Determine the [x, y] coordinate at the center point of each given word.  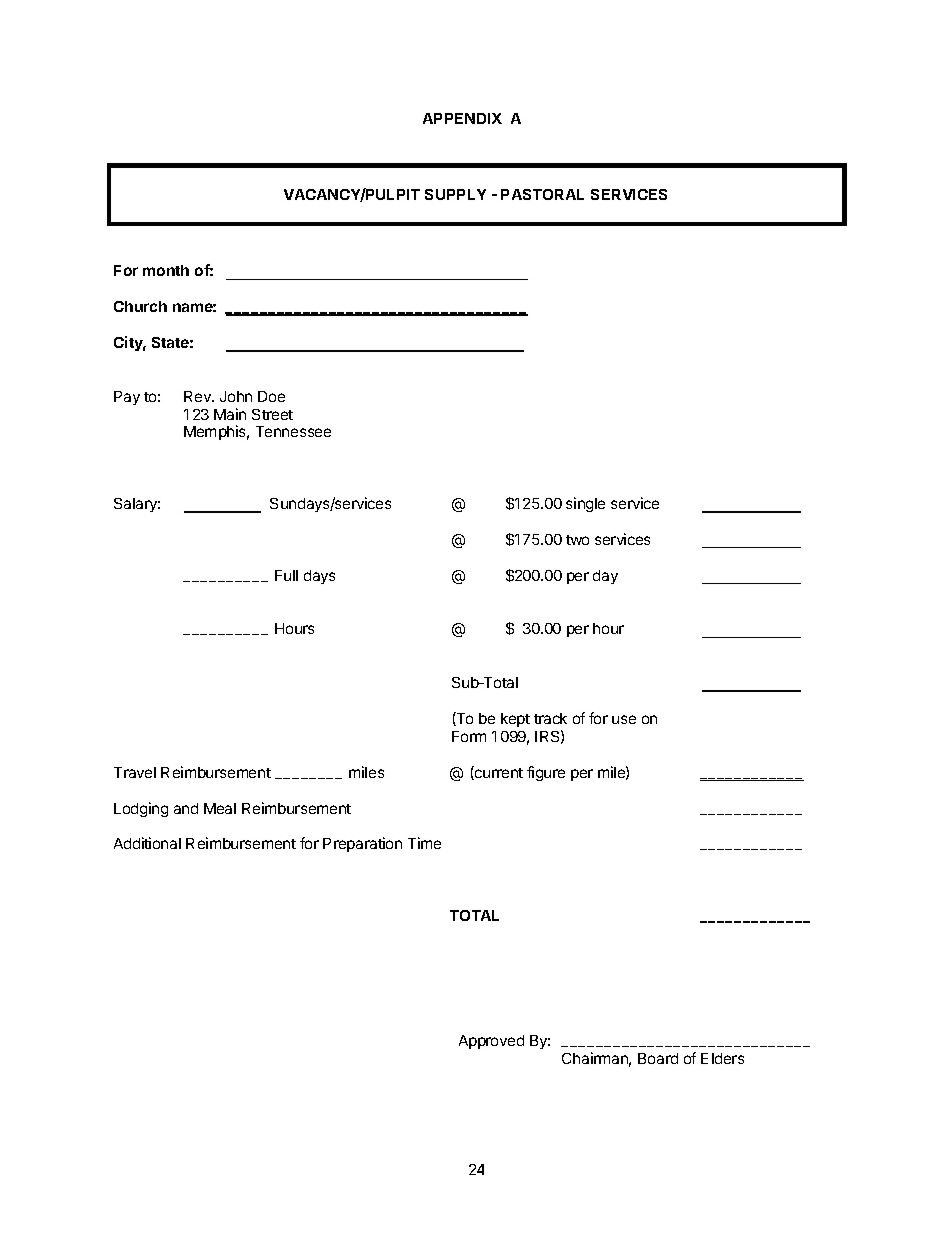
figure [546, 773]
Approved [491, 1042]
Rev [198, 396]
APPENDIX [462, 118]
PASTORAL [542, 194]
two [577, 540]
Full [286, 575]
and [186, 808]
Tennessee [293, 431]
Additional [147, 843]
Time [424, 843]
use [624, 719]
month [166, 270]
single [585, 504]
